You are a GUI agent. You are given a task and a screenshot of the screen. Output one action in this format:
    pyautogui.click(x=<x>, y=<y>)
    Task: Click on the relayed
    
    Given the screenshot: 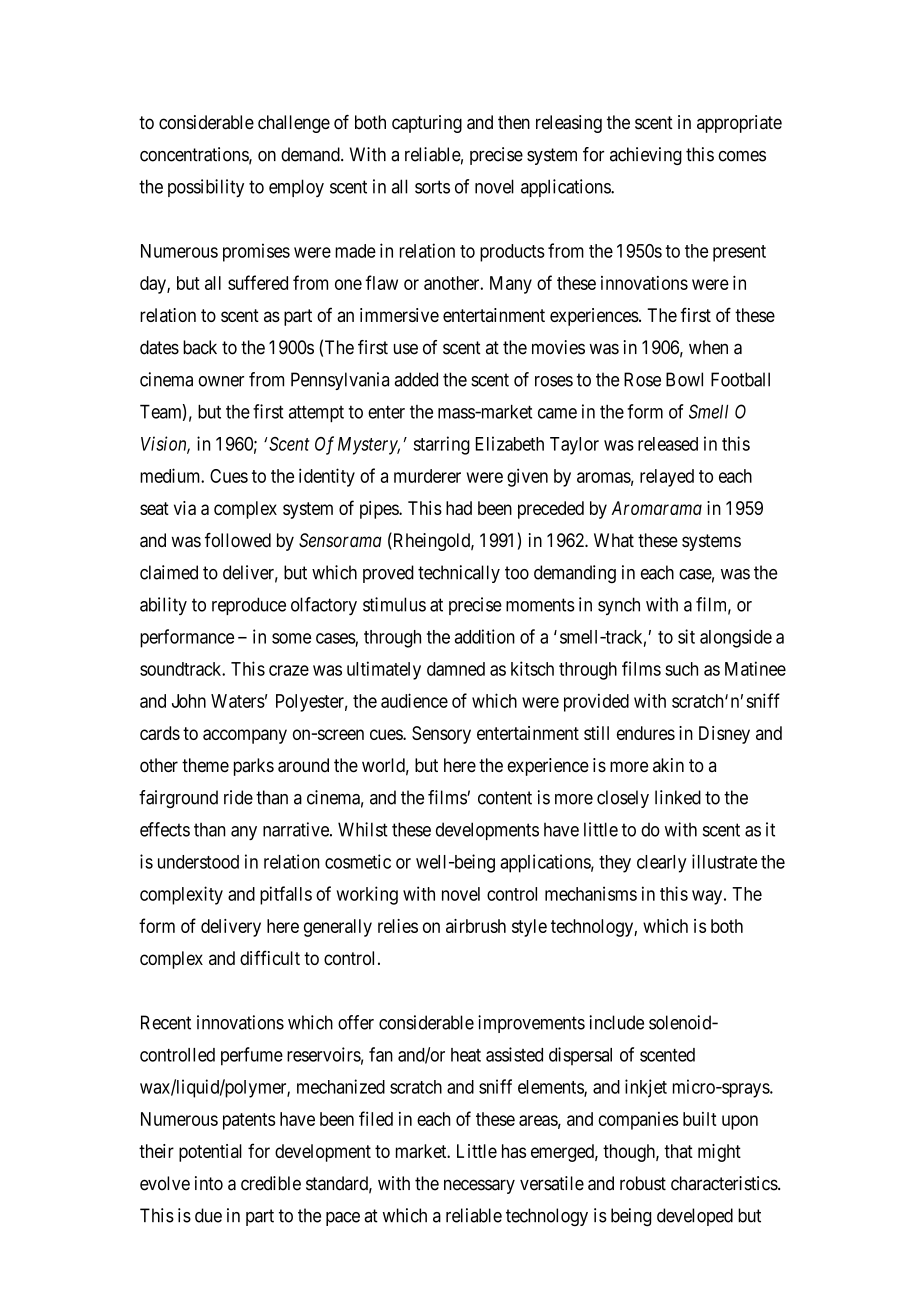 What is the action you would take?
    pyautogui.click(x=667, y=478)
